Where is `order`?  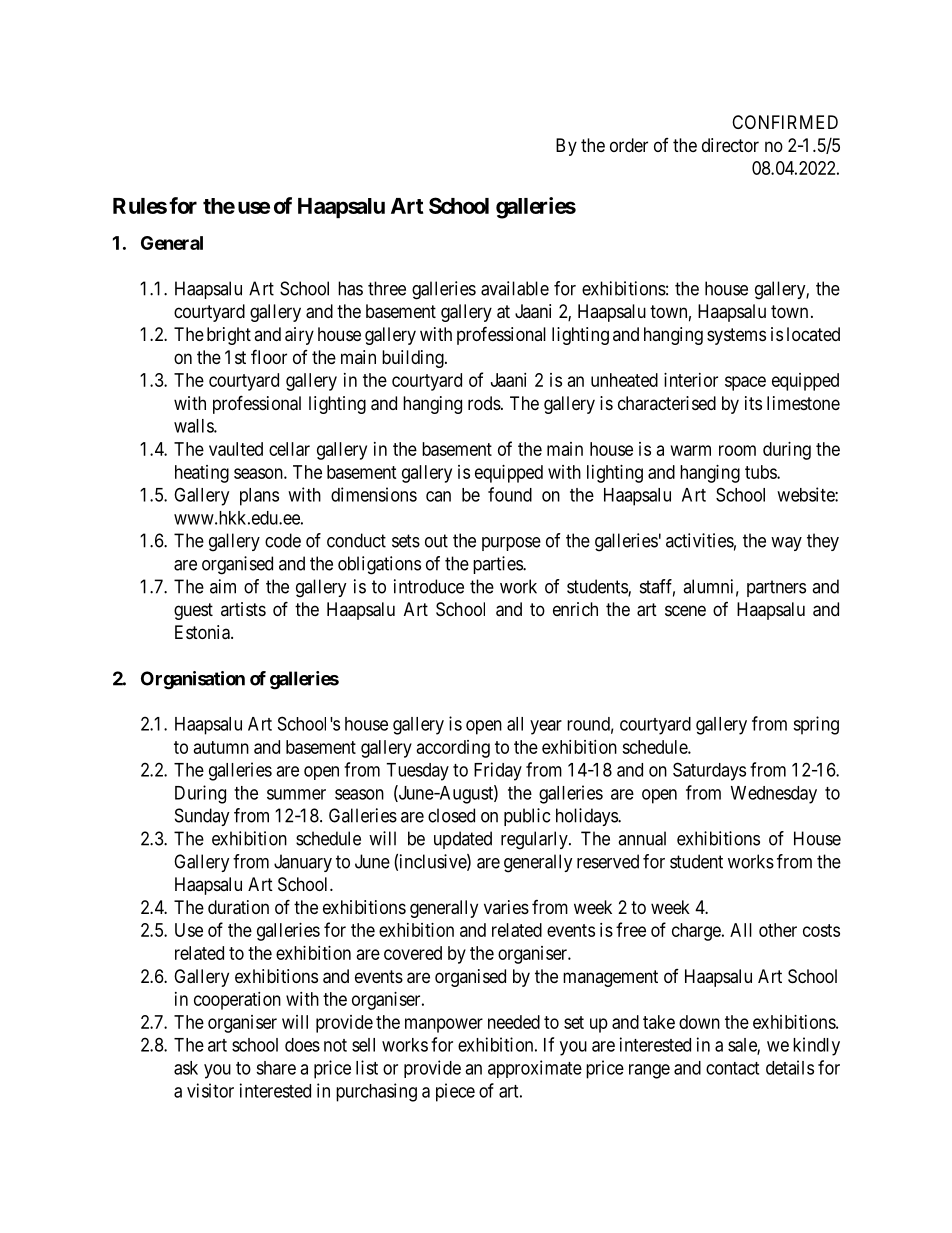 order is located at coordinates (629, 145).
